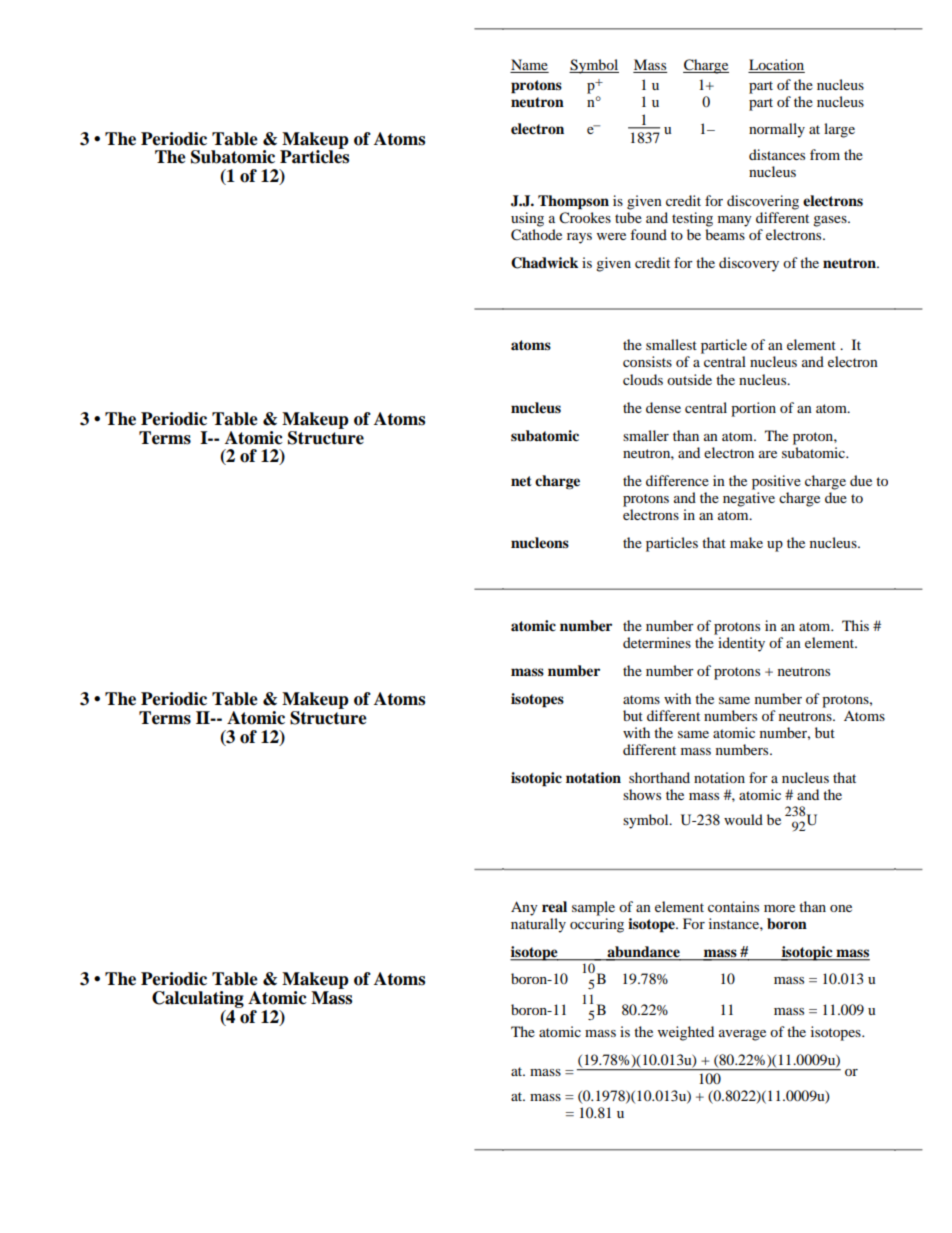 This image has width=952, height=1233. Describe the element at coordinates (749, 499) in the image. I see `negative` at that location.
